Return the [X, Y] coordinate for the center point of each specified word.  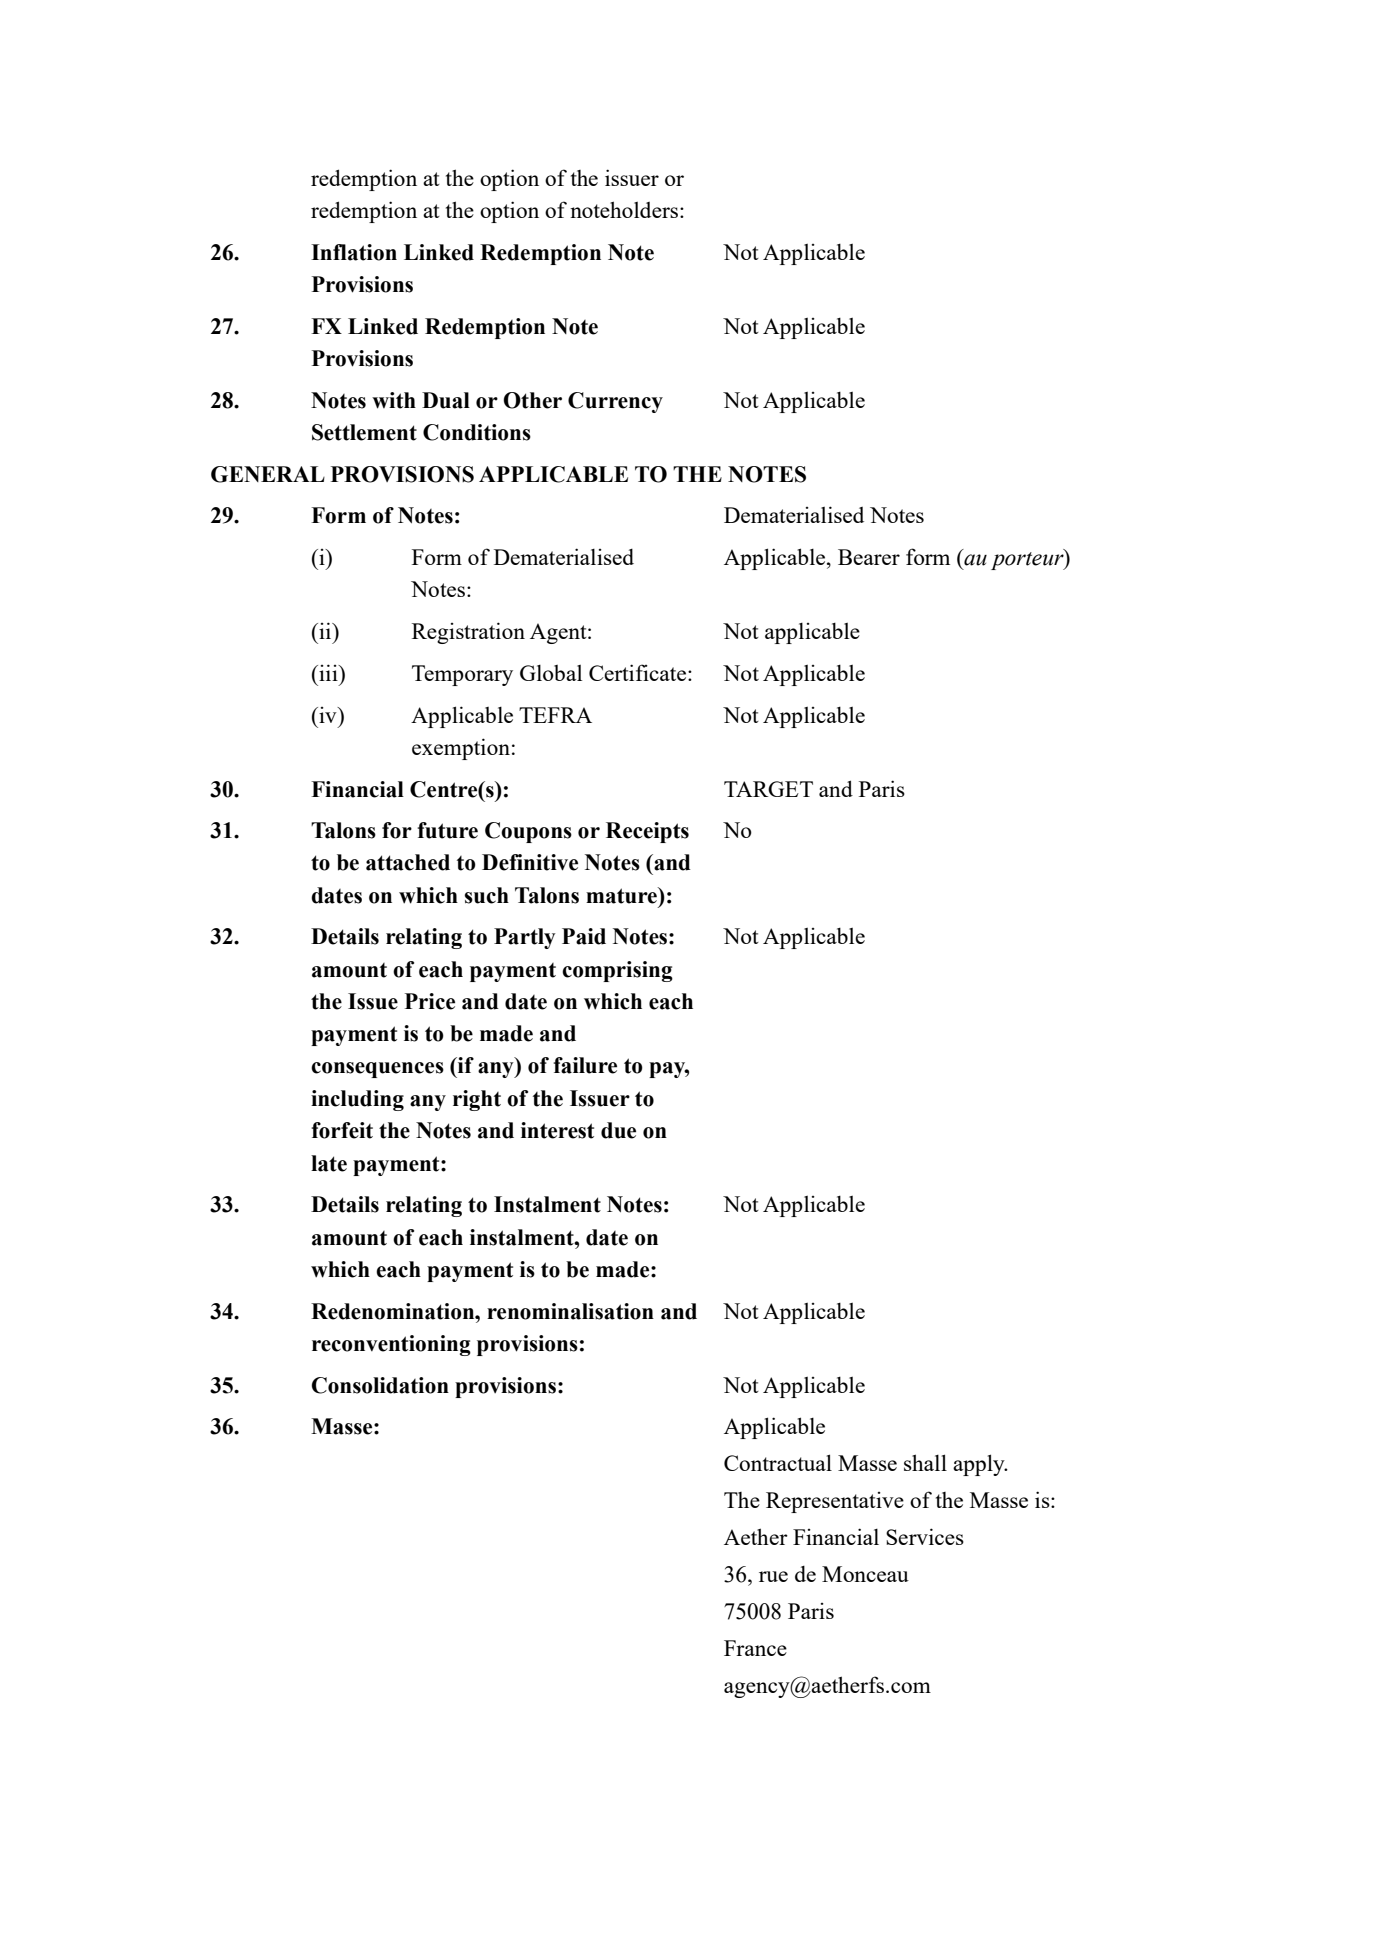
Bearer [869, 557]
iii [328, 672]
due [618, 1130]
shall [925, 1462]
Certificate [637, 672]
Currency [615, 402]
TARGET [768, 789]
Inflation [354, 252]
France [755, 1648]
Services [925, 1536]
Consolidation [380, 1385]
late [329, 1163]
